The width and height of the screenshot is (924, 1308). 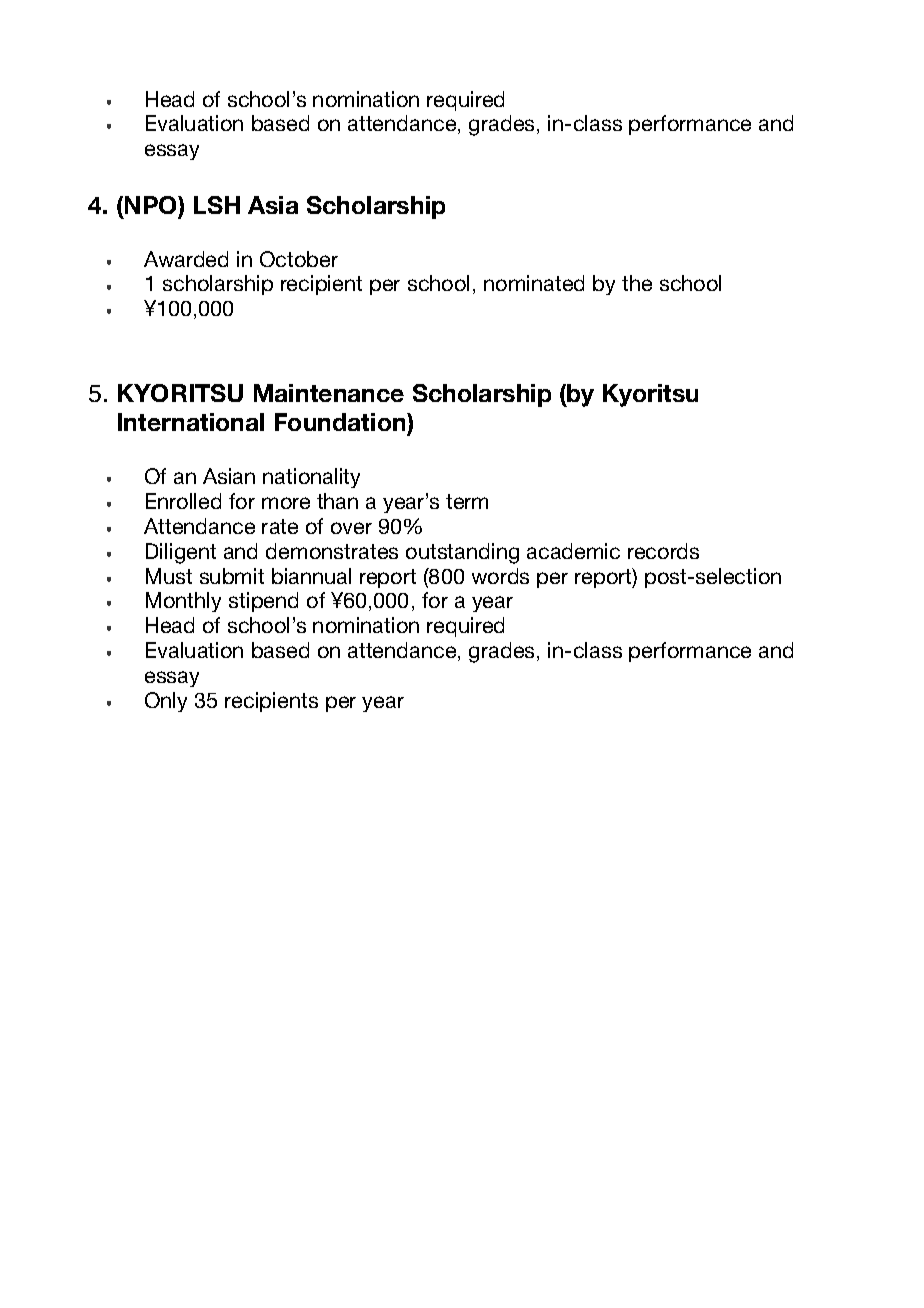 What do you see at coordinates (166, 702) in the screenshot?
I see `Only` at bounding box center [166, 702].
